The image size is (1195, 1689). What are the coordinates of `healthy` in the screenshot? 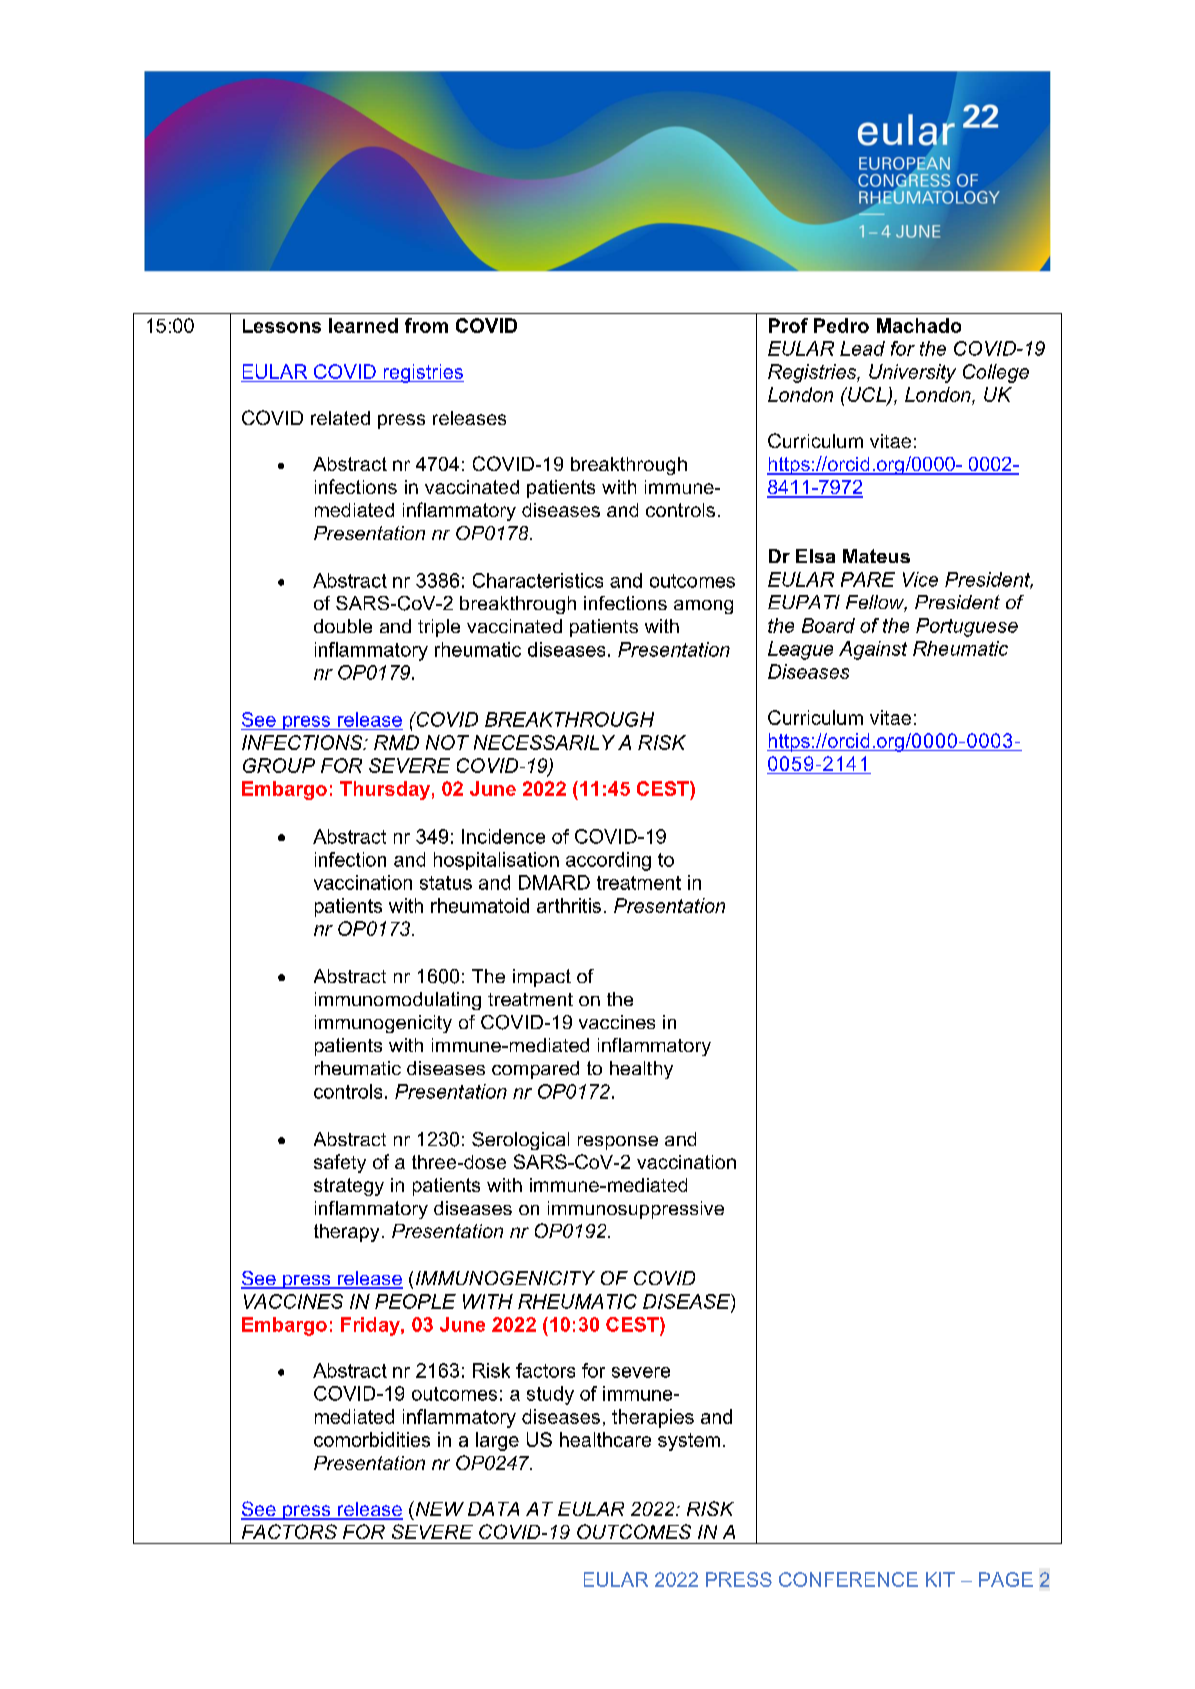 It's located at (641, 1070).
